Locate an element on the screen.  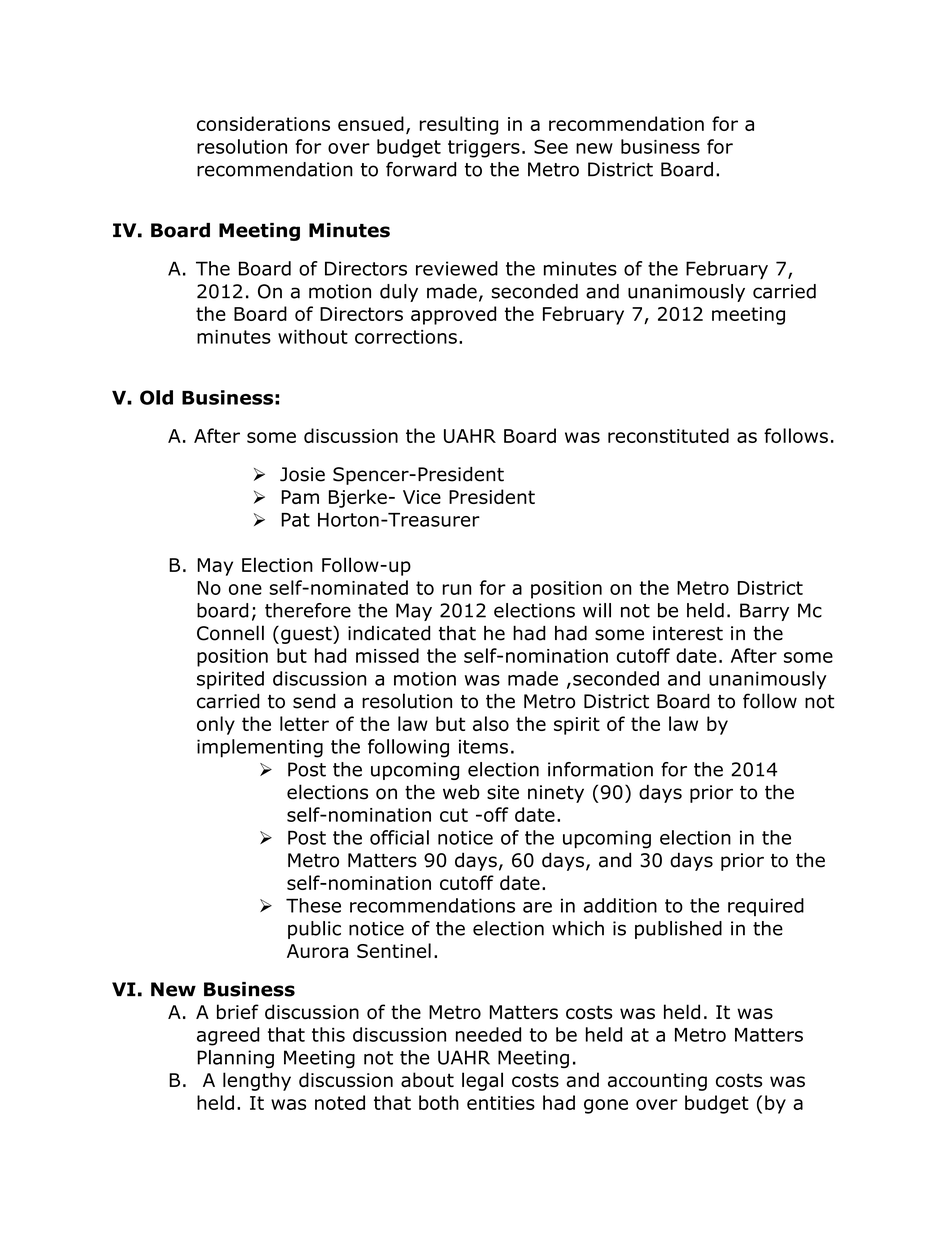
considerations is located at coordinates (263, 123).
